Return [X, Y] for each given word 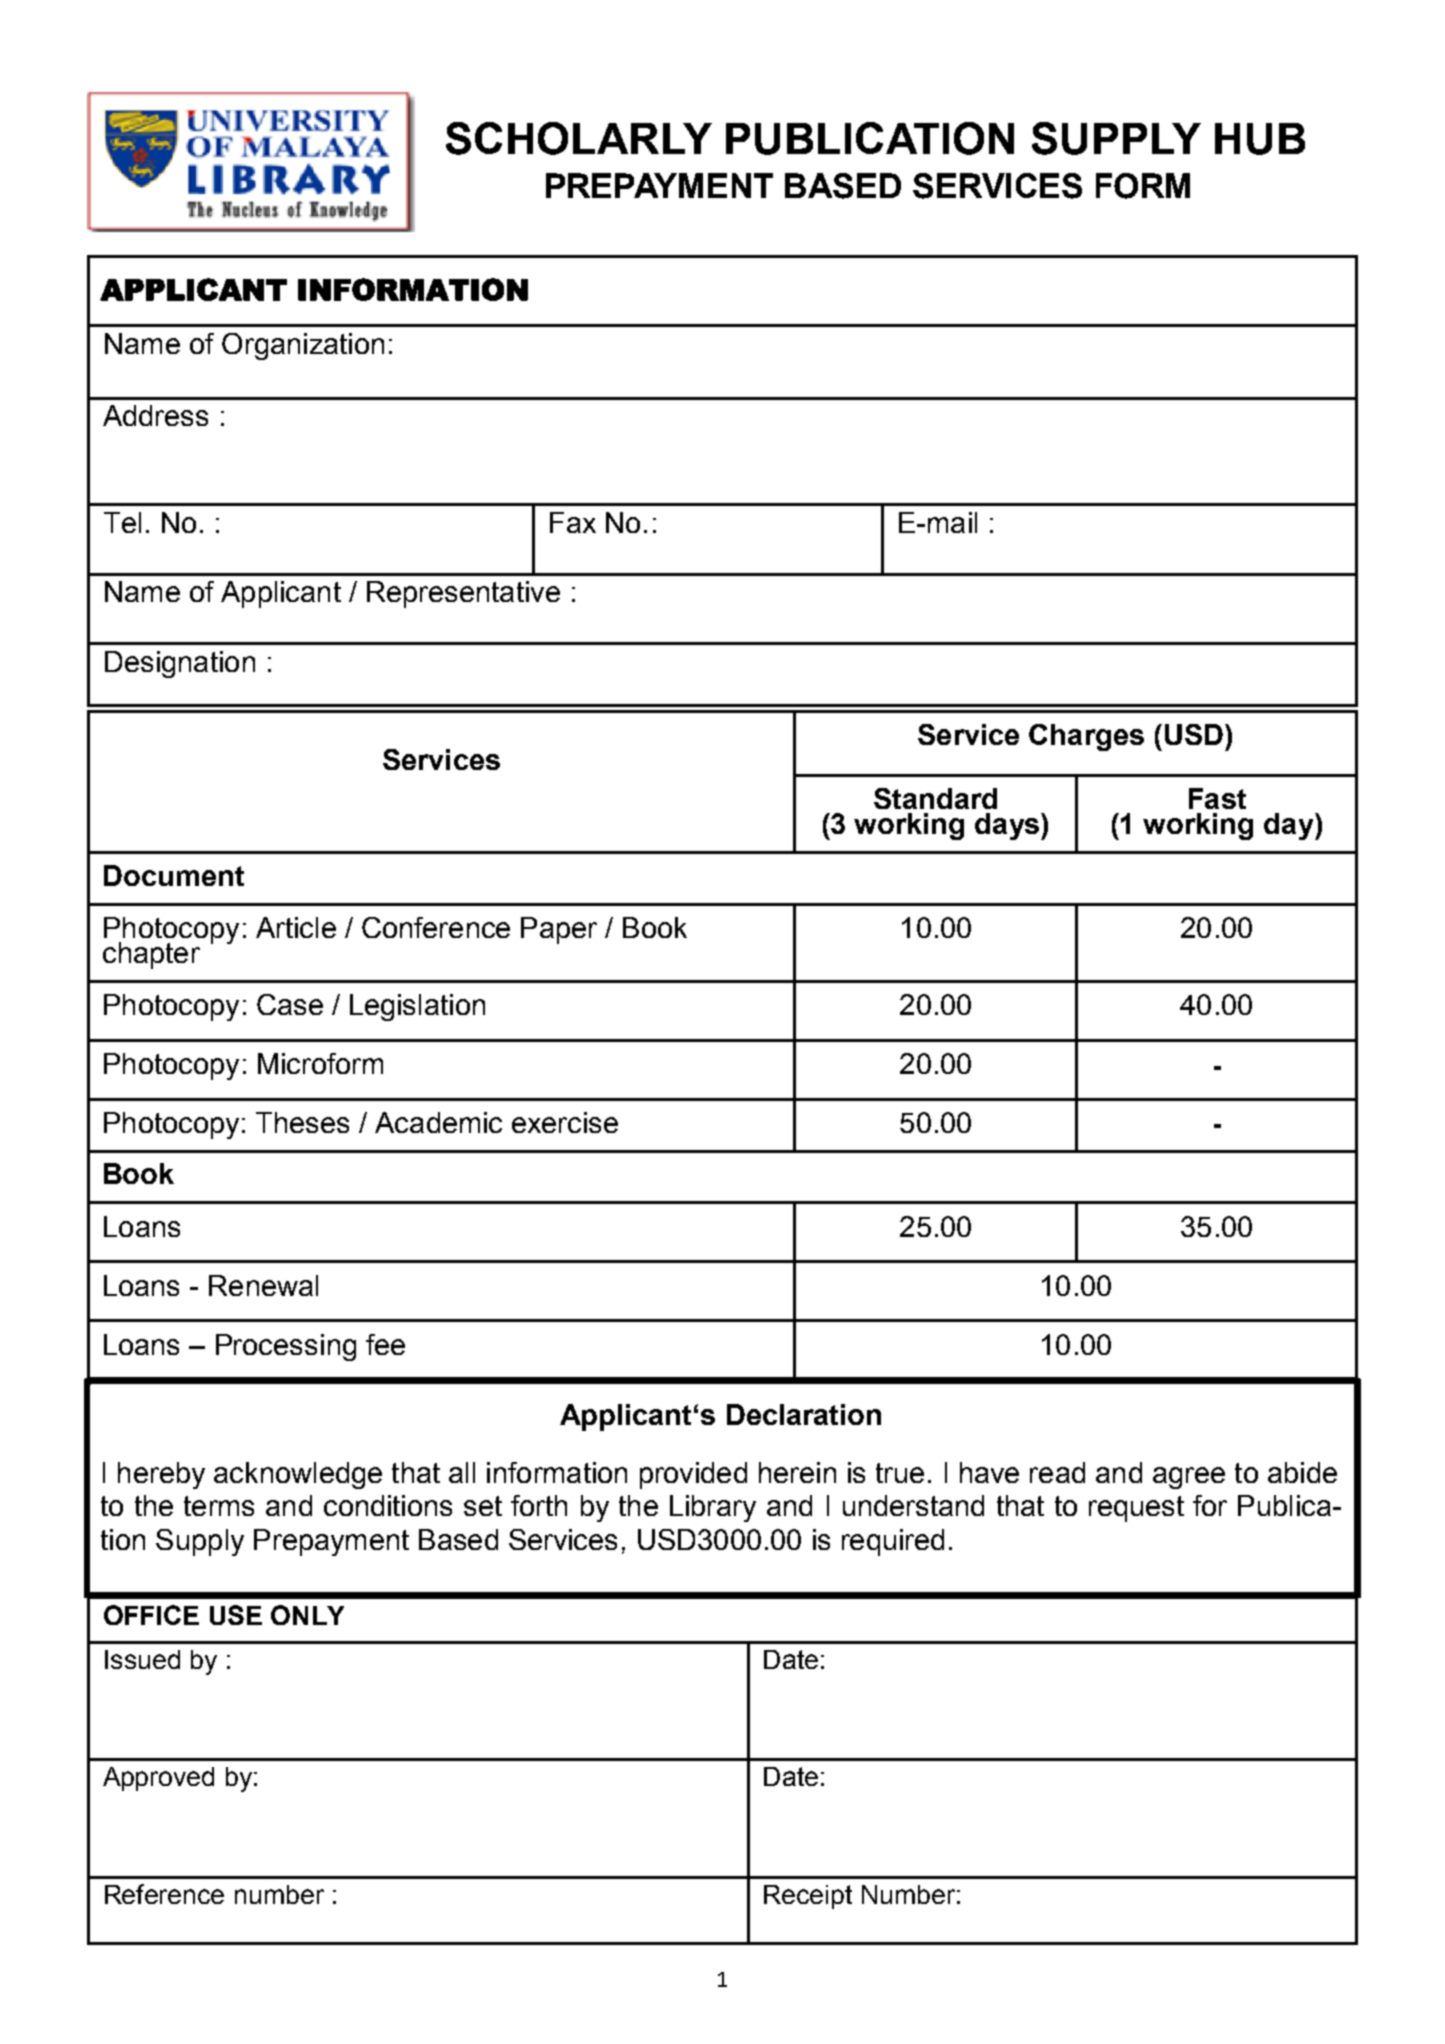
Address [155, 415]
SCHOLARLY [579, 138]
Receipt [808, 1897]
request [1136, 1509]
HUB [1260, 139]
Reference [164, 1894]
